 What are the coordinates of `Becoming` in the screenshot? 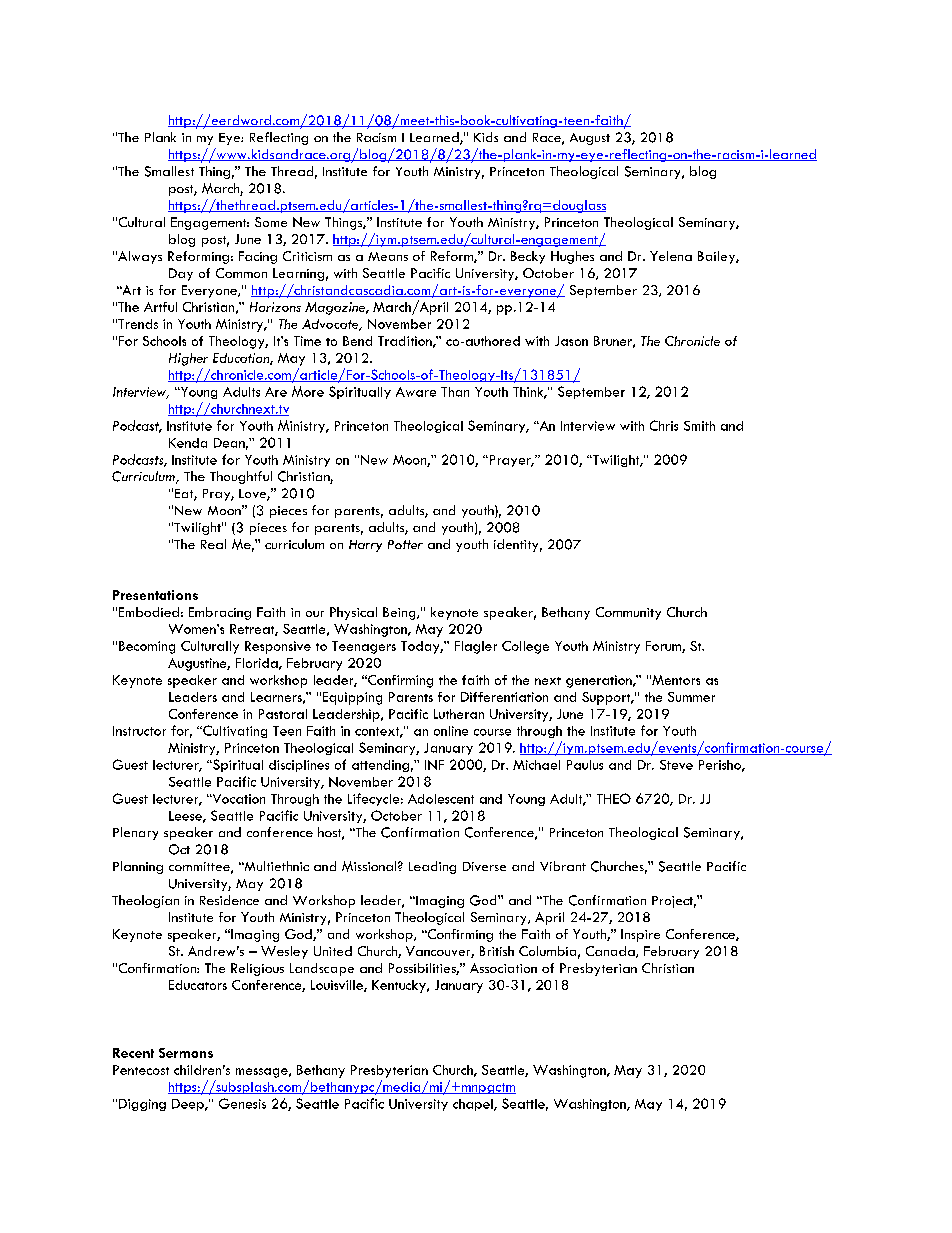 It's located at (147, 647).
